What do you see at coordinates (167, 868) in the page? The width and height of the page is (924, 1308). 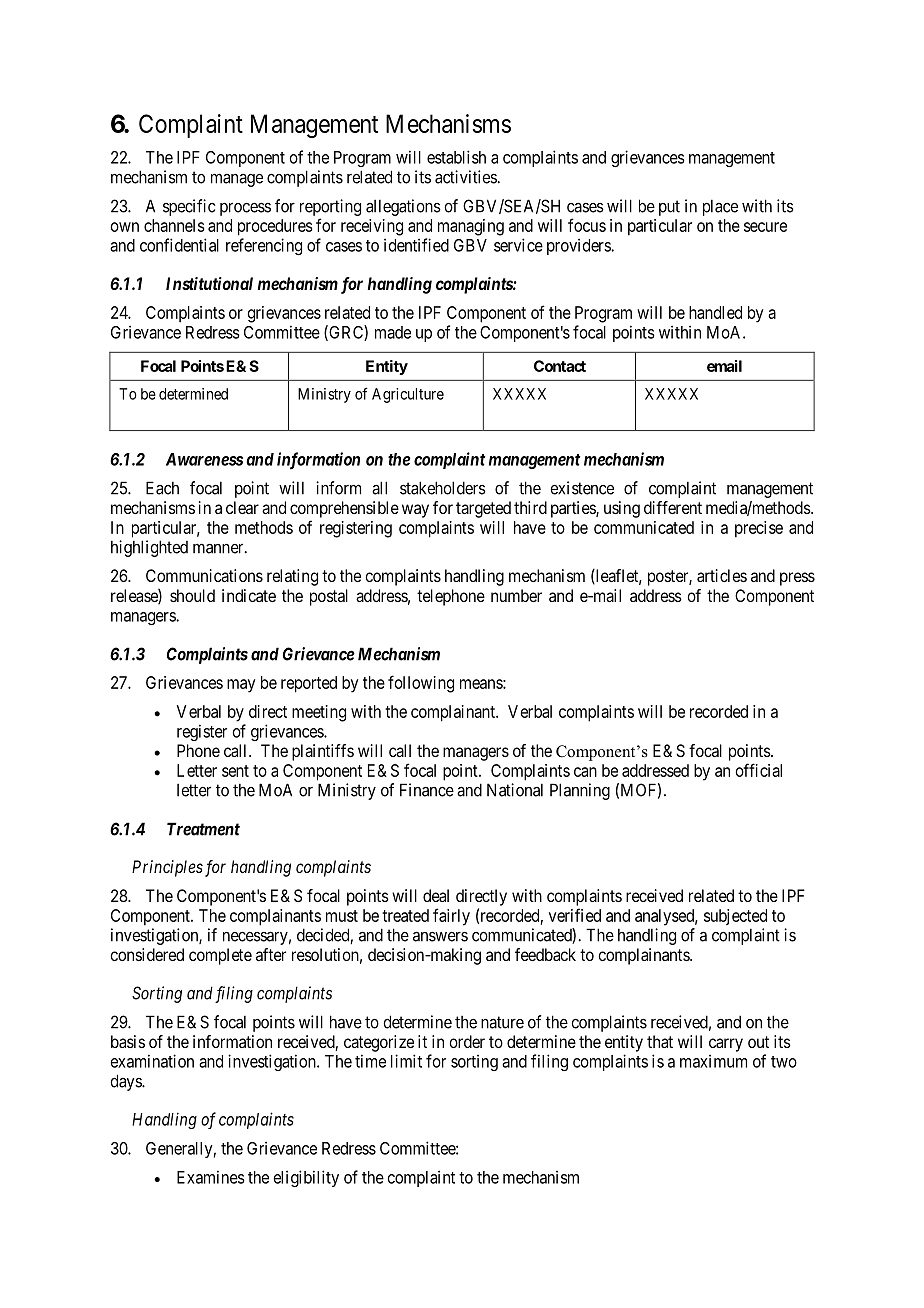 I see `Principles` at bounding box center [167, 868].
